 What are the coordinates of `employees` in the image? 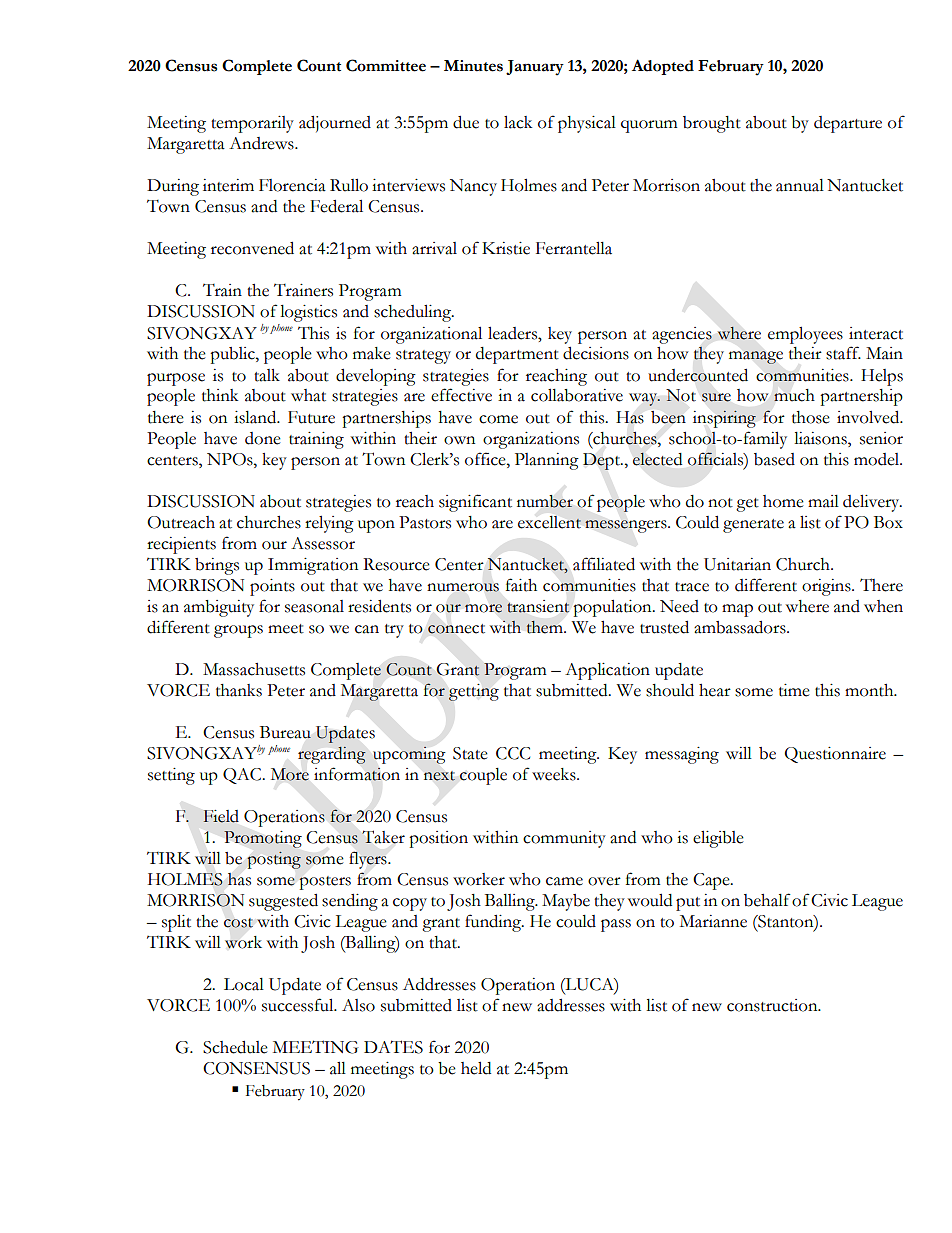 It's located at (805, 335).
